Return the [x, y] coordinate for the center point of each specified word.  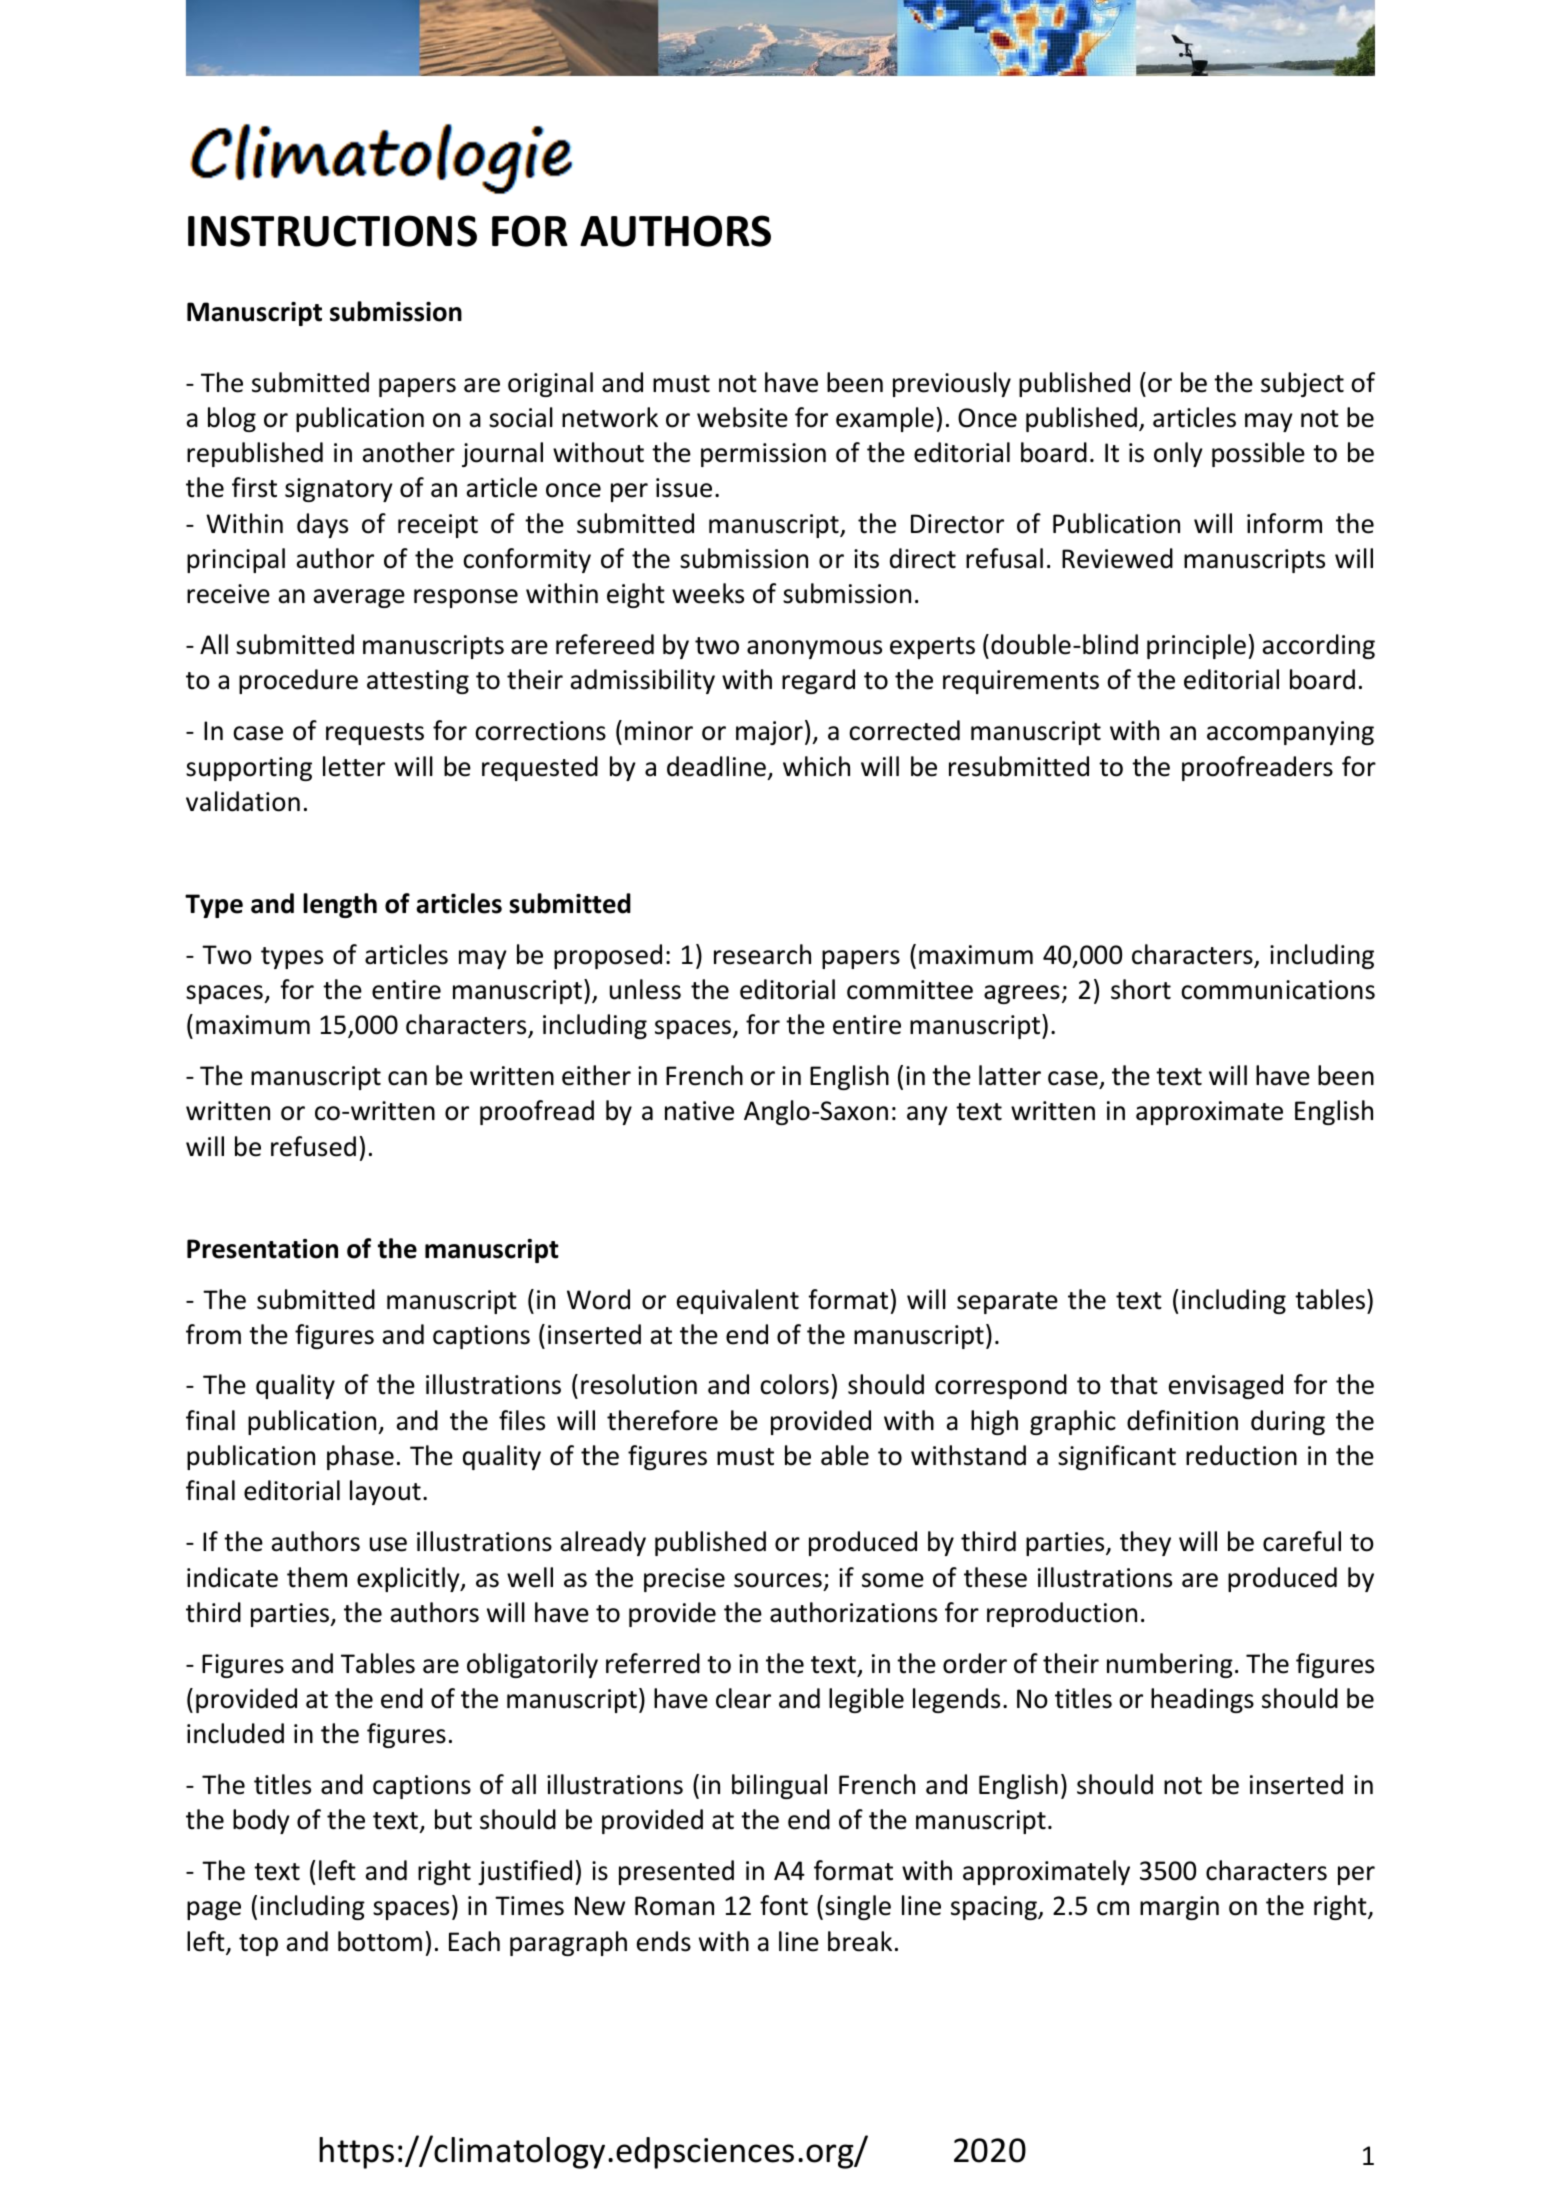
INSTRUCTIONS [332, 231]
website [742, 417]
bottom [380, 1941]
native [699, 1111]
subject [1302, 384]
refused [313, 1146]
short [1141, 989]
